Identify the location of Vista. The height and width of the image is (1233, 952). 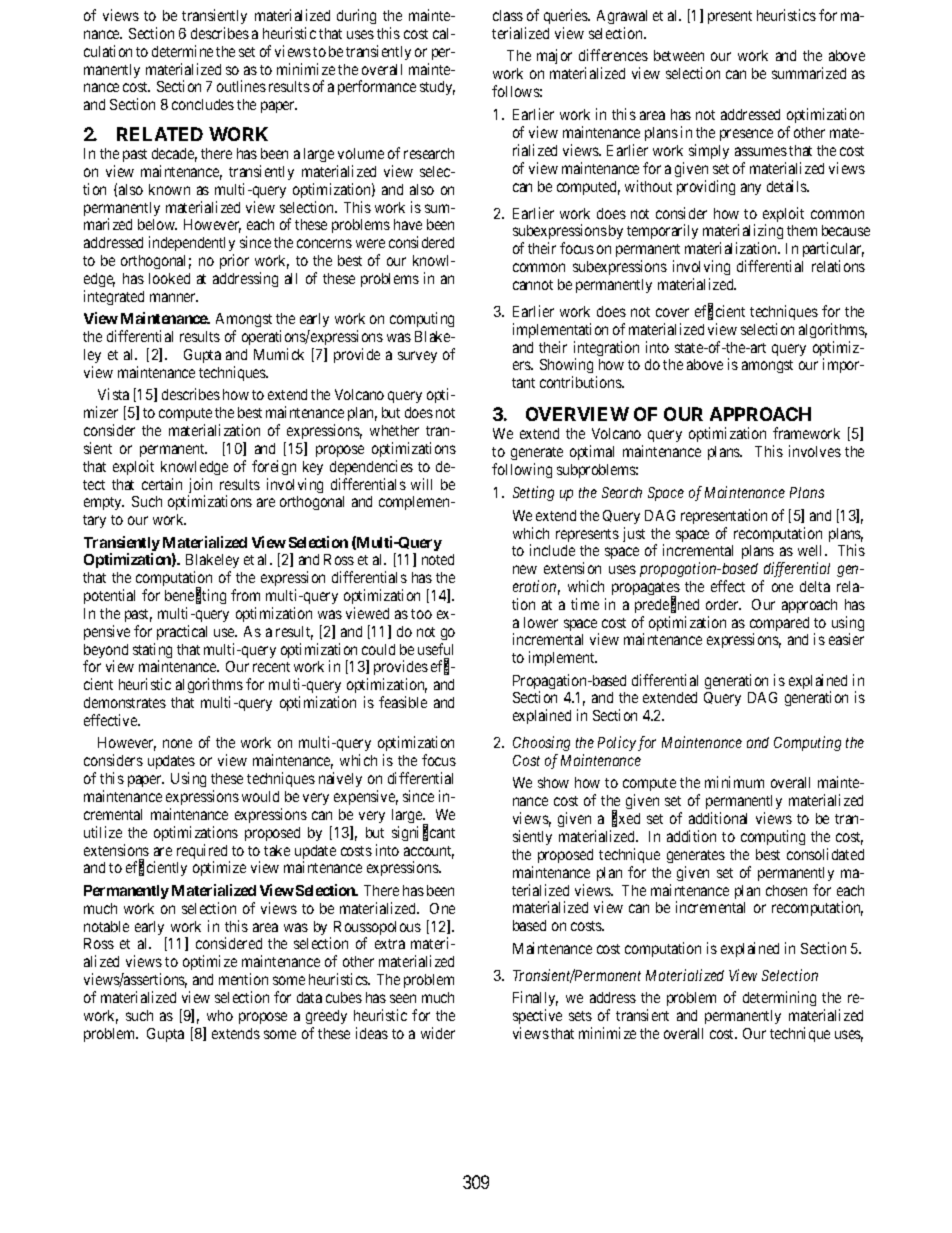
(113, 394).
